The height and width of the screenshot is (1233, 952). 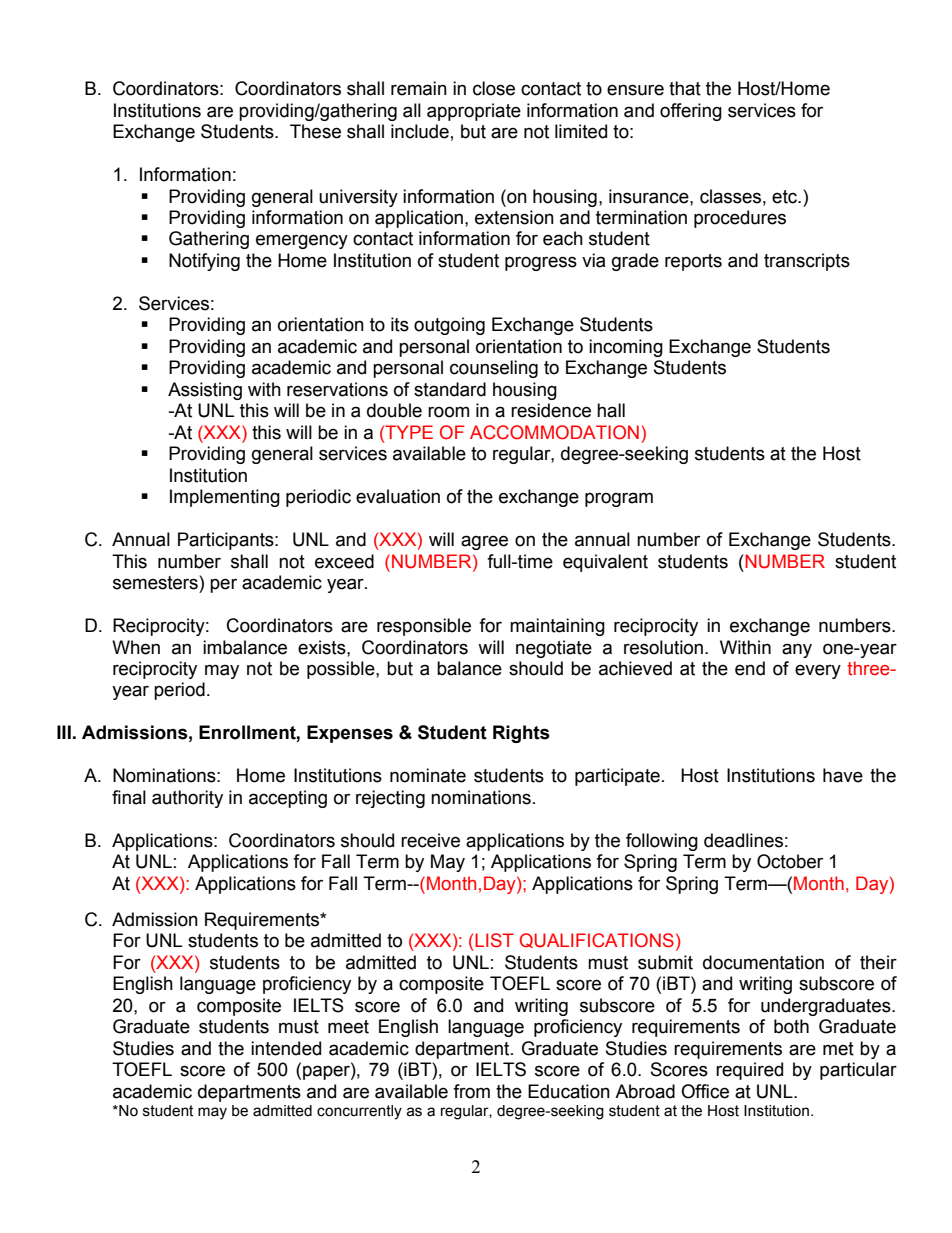 I want to click on any, so click(x=797, y=650).
